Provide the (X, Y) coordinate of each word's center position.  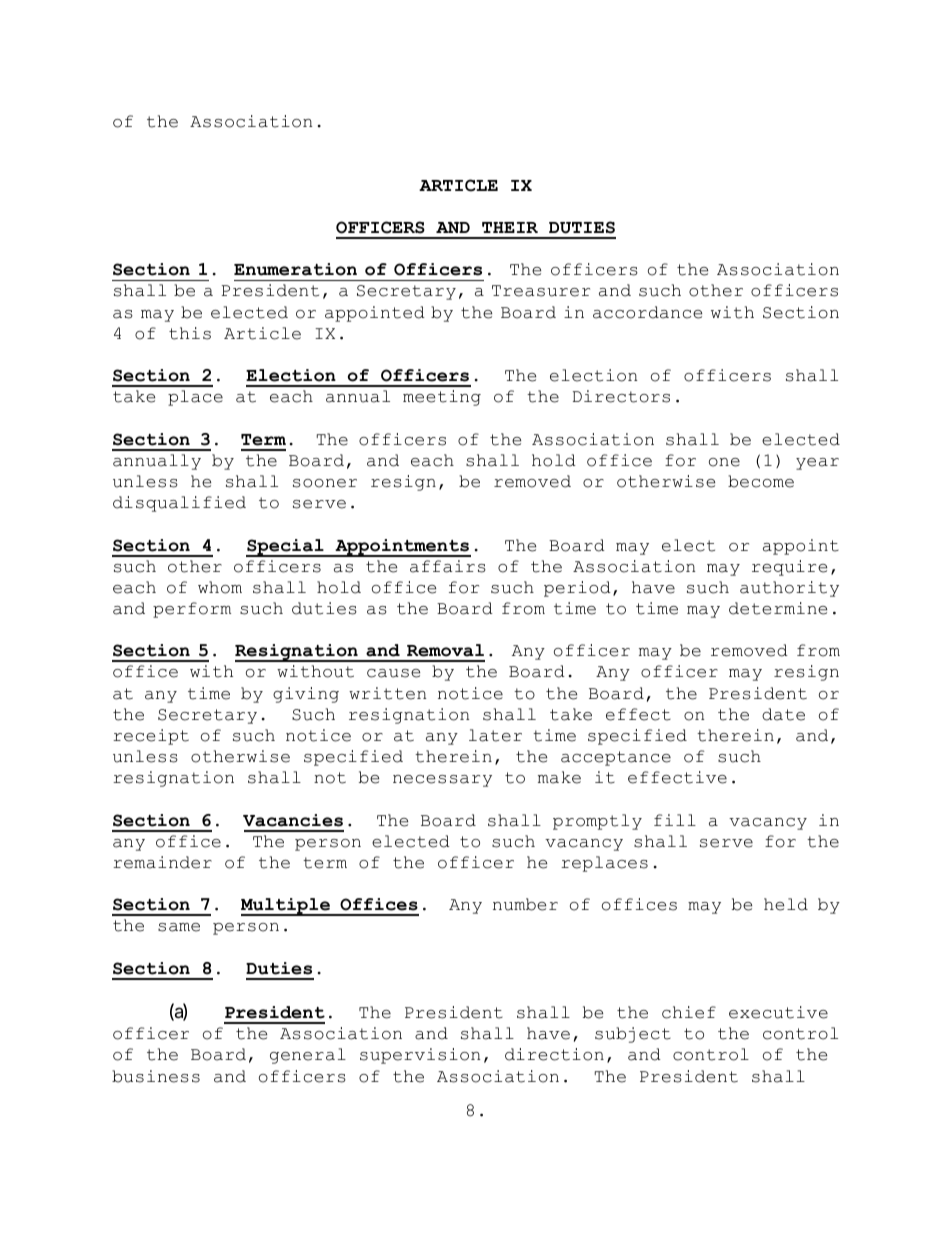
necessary (442, 781)
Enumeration (295, 269)
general (308, 1056)
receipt (151, 737)
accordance (647, 312)
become (761, 481)
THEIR (510, 227)
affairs (448, 566)
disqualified (179, 504)
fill (675, 820)
